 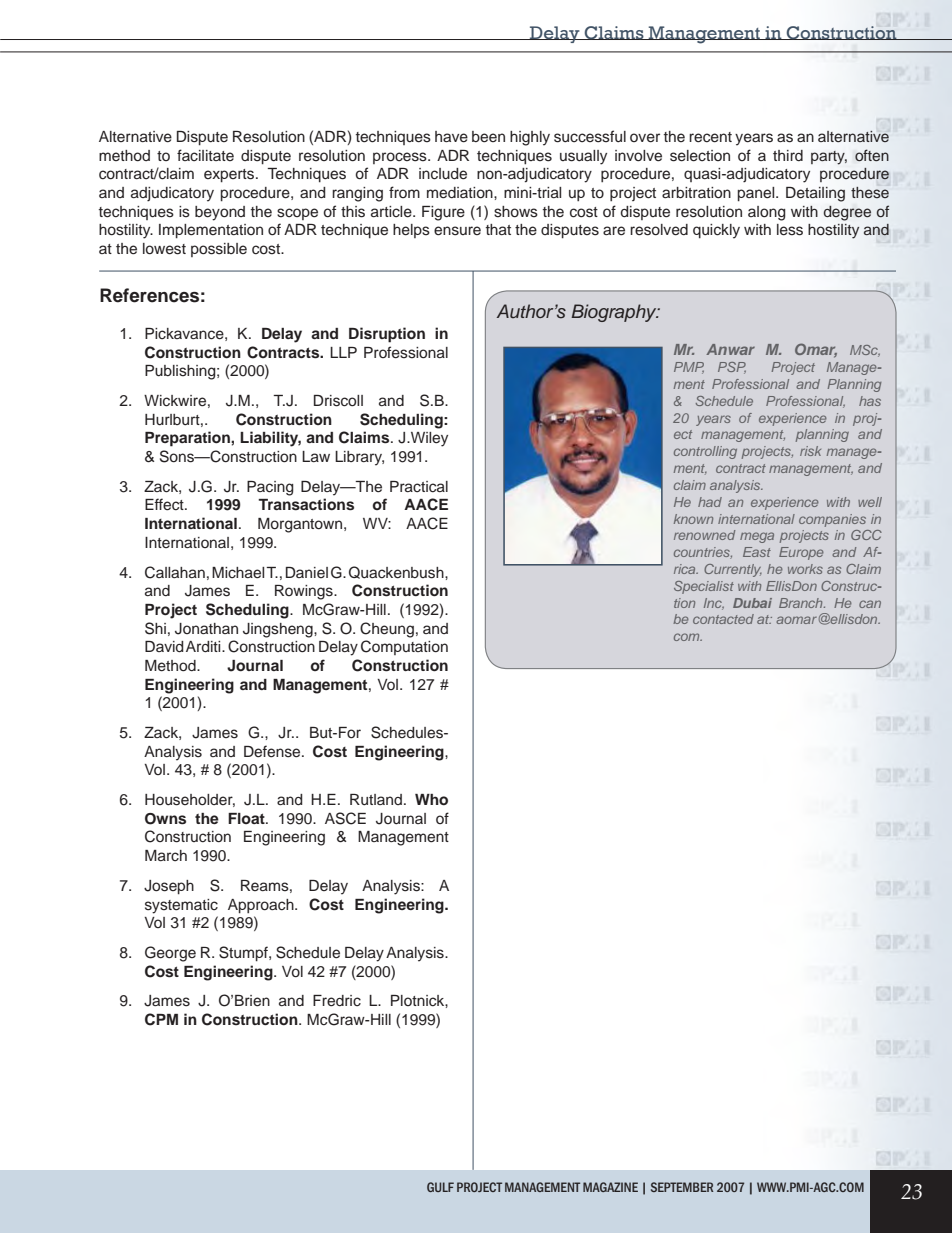 I want to click on GULF, so click(x=440, y=1187).
